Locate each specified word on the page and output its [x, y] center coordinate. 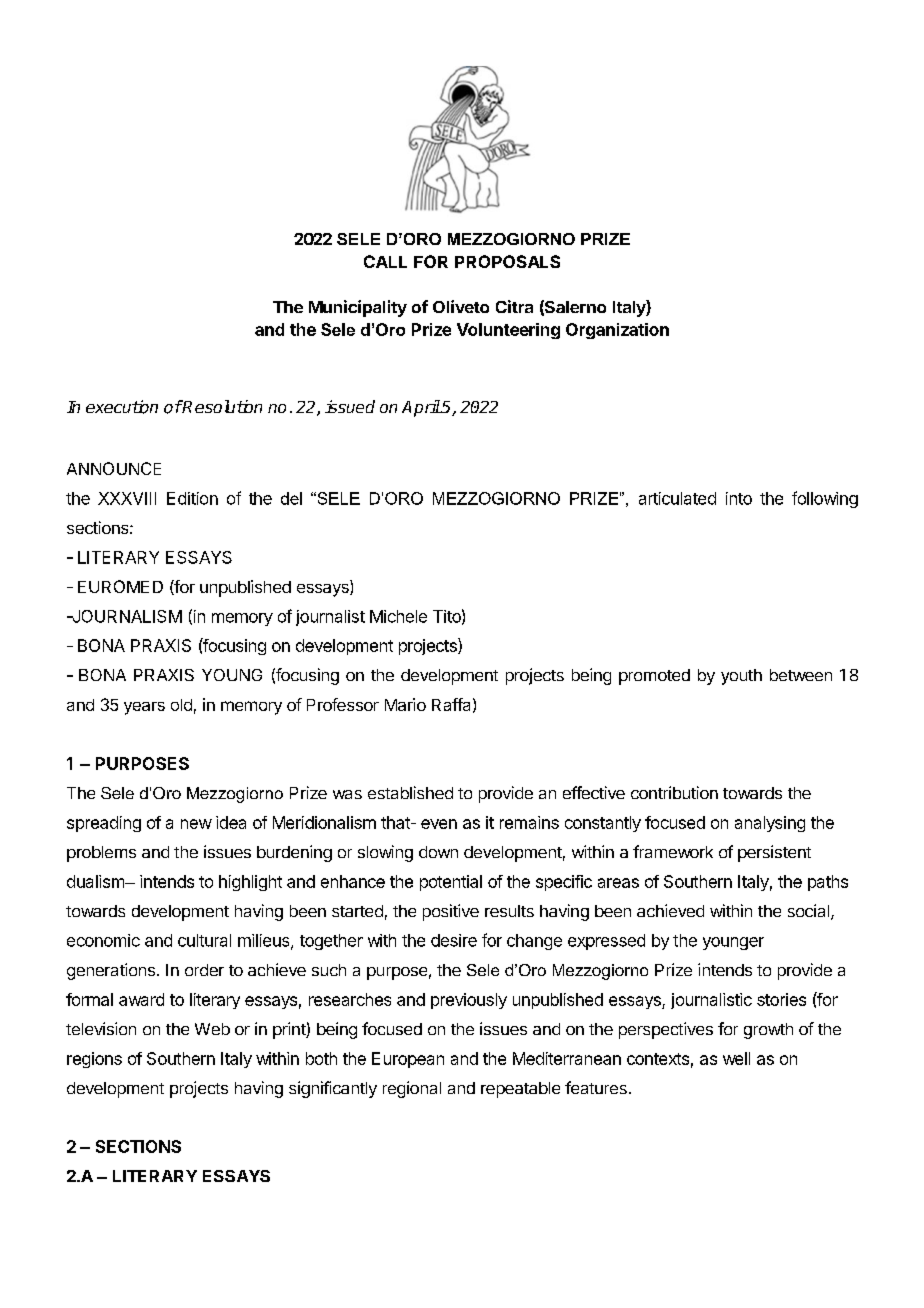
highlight [250, 883]
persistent [774, 853]
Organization [617, 331]
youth [741, 677]
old [181, 705]
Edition [192, 498]
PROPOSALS [507, 261]
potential [451, 883]
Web [212, 1029]
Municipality [358, 308]
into [739, 498]
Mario [405, 704]
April [421, 408]
